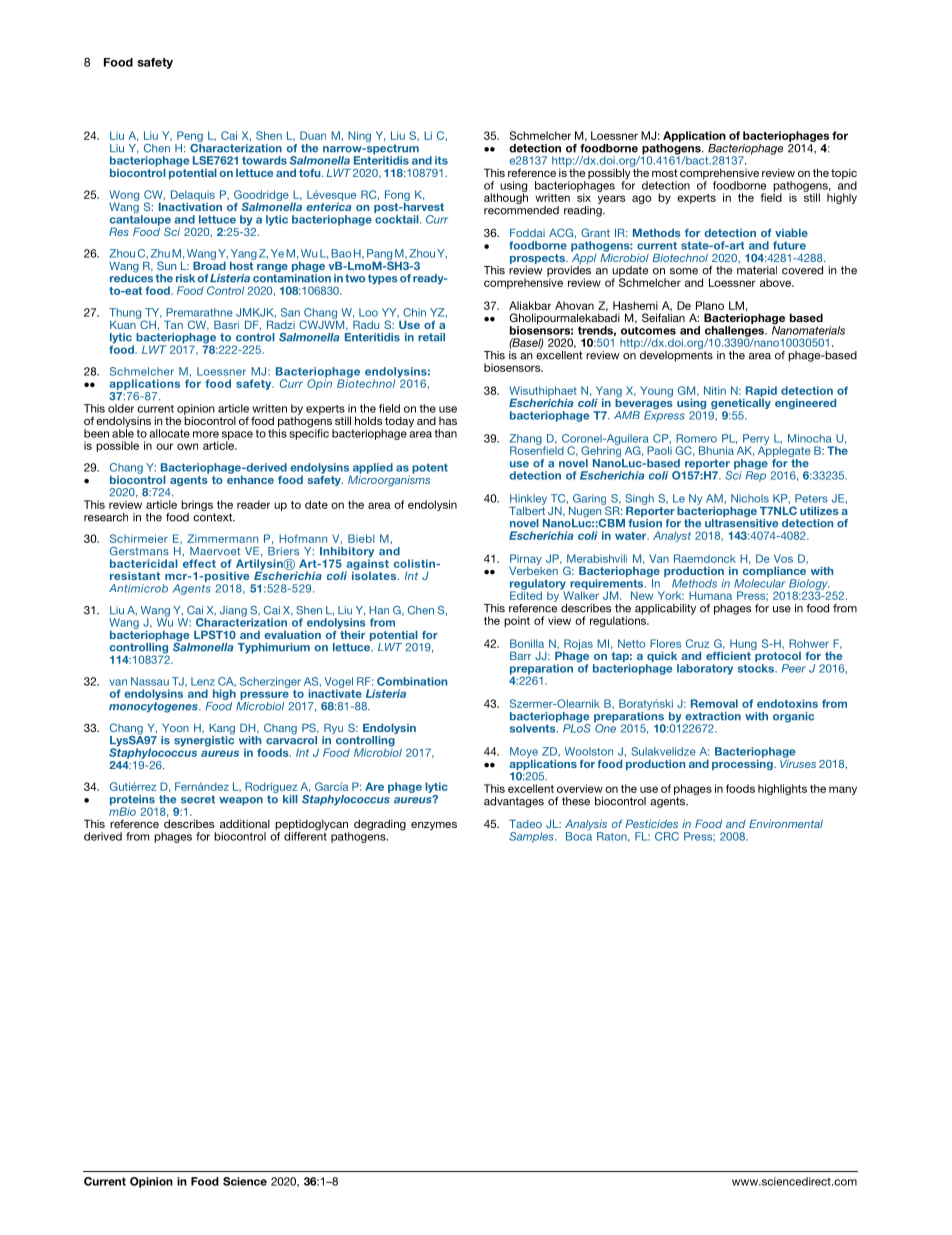 Image resolution: width=952 pixels, height=1235 pixels. I want to click on Molecular, so click(760, 583).
